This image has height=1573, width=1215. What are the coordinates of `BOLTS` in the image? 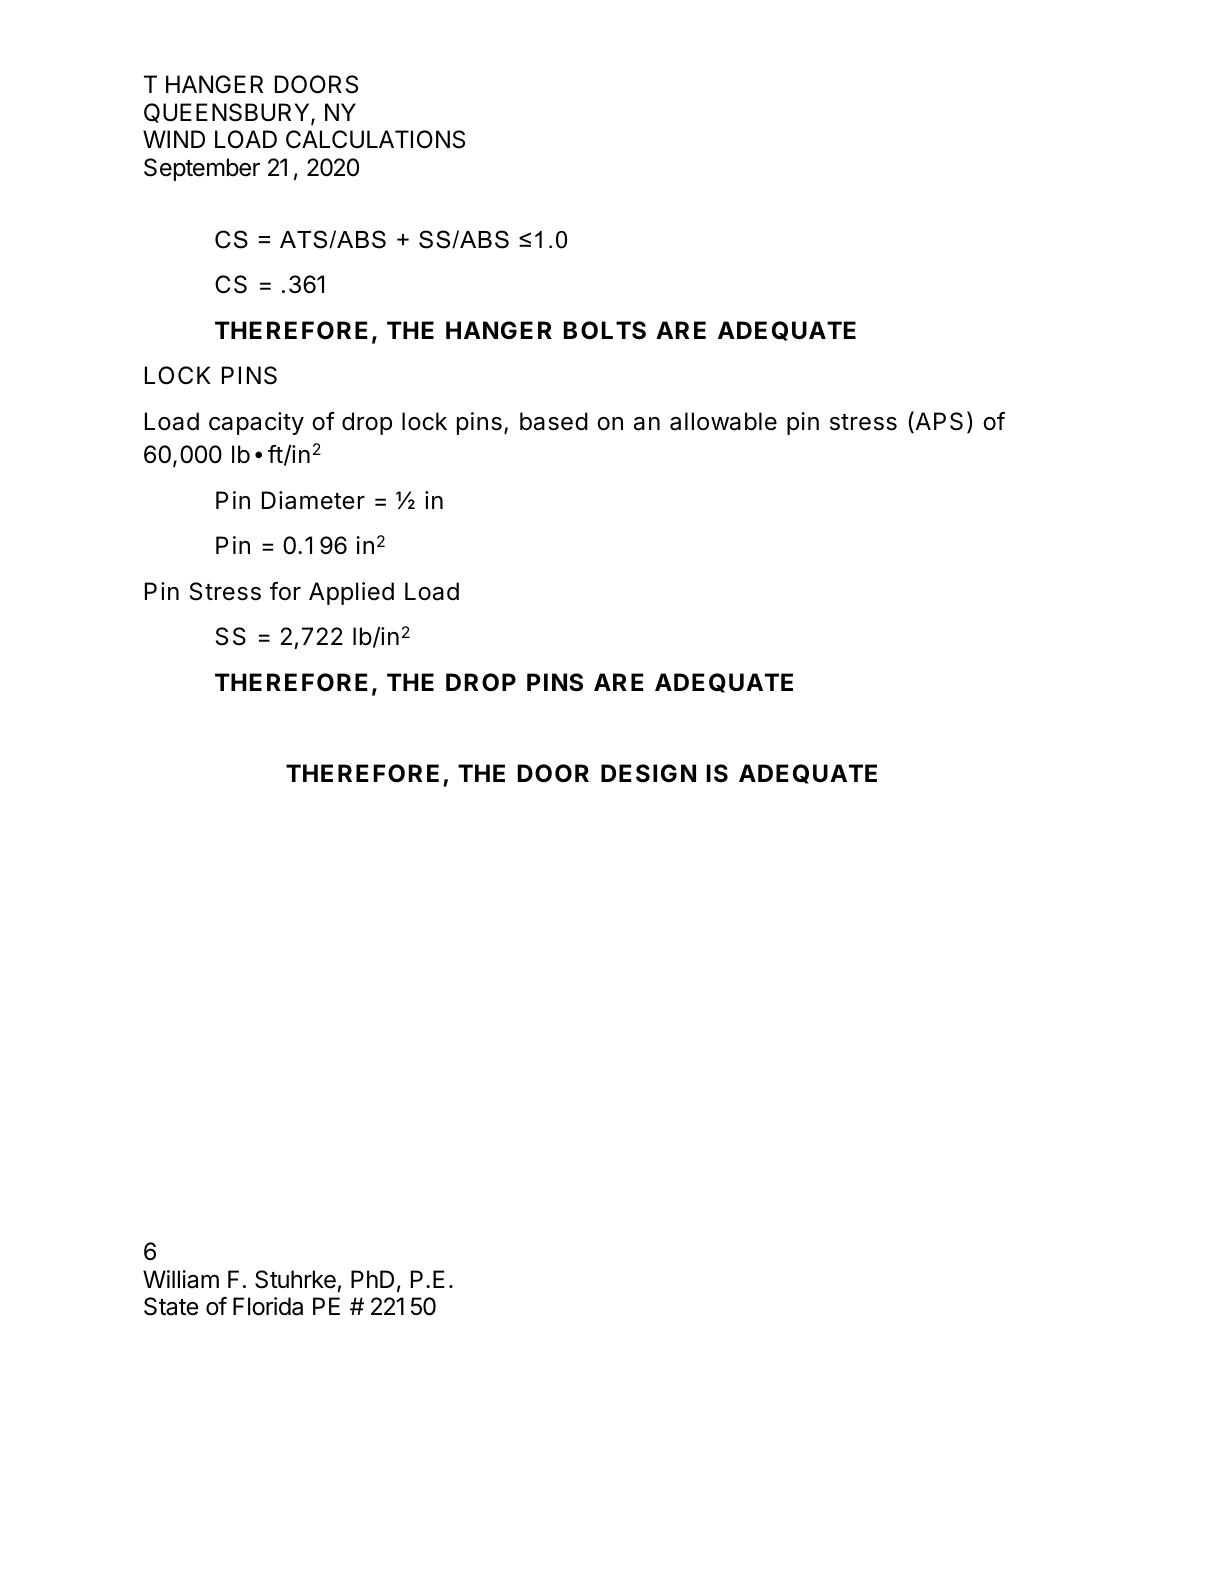 It's located at (605, 330).
